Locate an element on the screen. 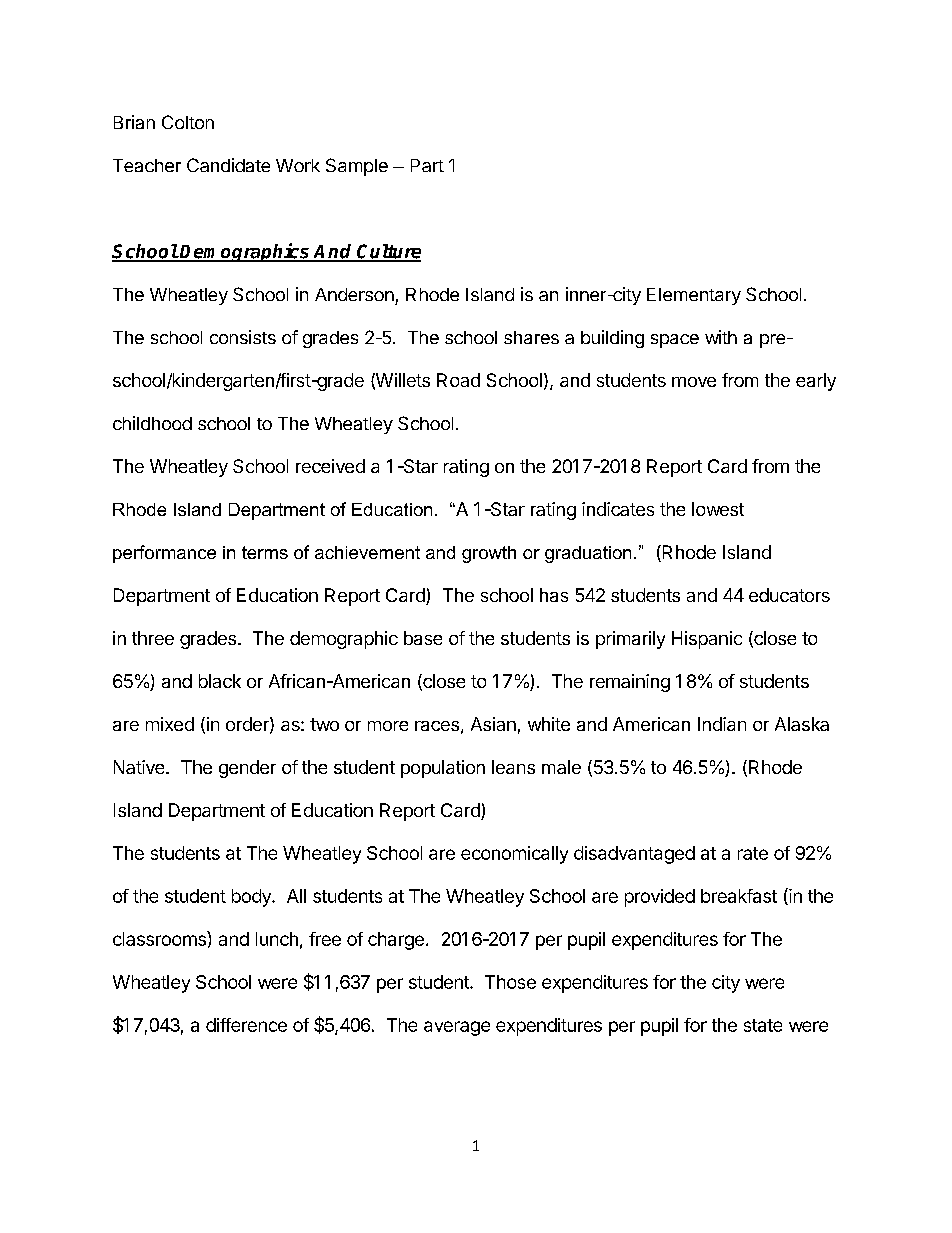 The width and height of the screenshot is (952, 1233). growth is located at coordinates (489, 554).
